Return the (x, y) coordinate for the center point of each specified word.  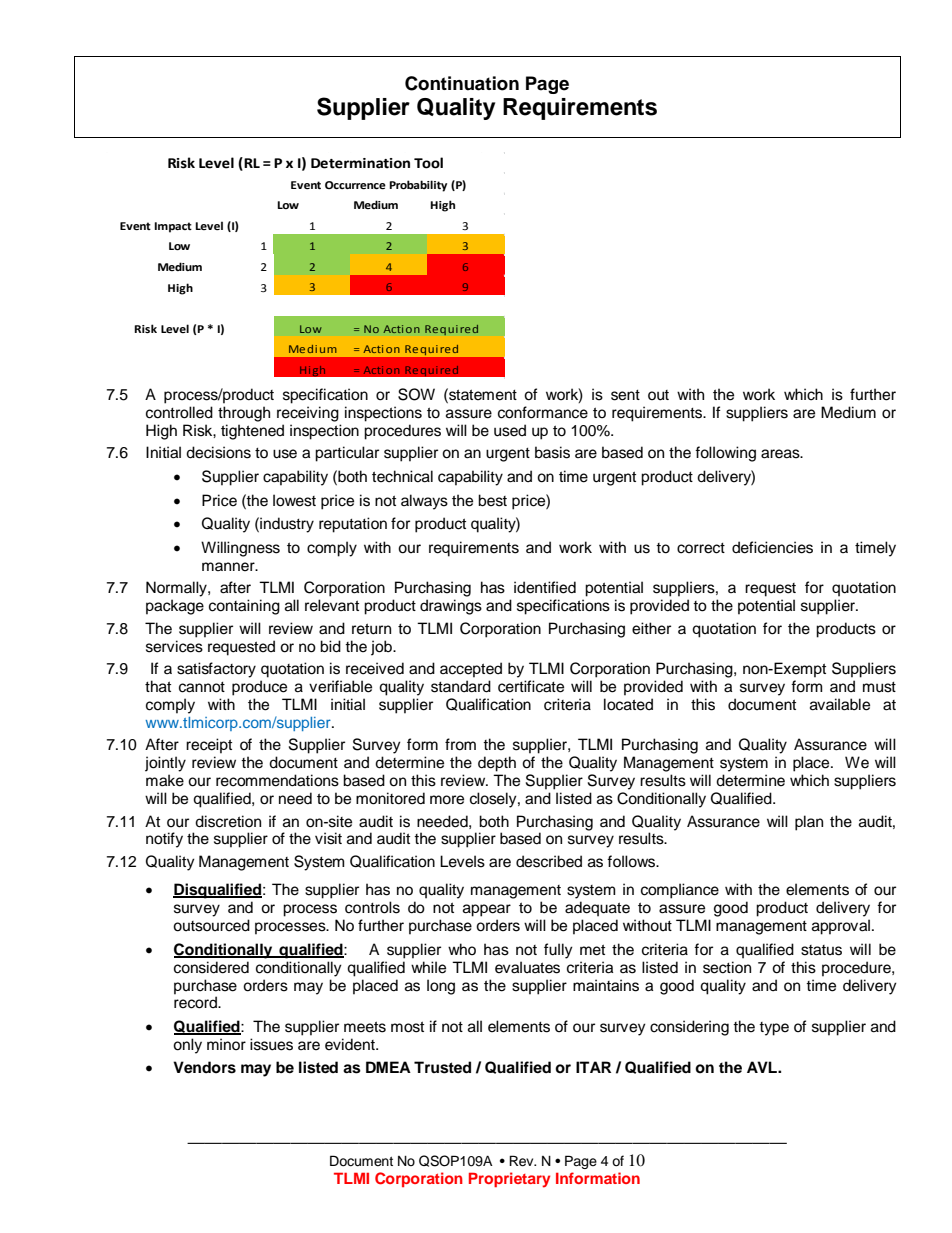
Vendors (204, 1067)
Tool (428, 163)
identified (545, 587)
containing (244, 607)
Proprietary (509, 1180)
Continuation (462, 83)
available (840, 704)
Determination (360, 163)
